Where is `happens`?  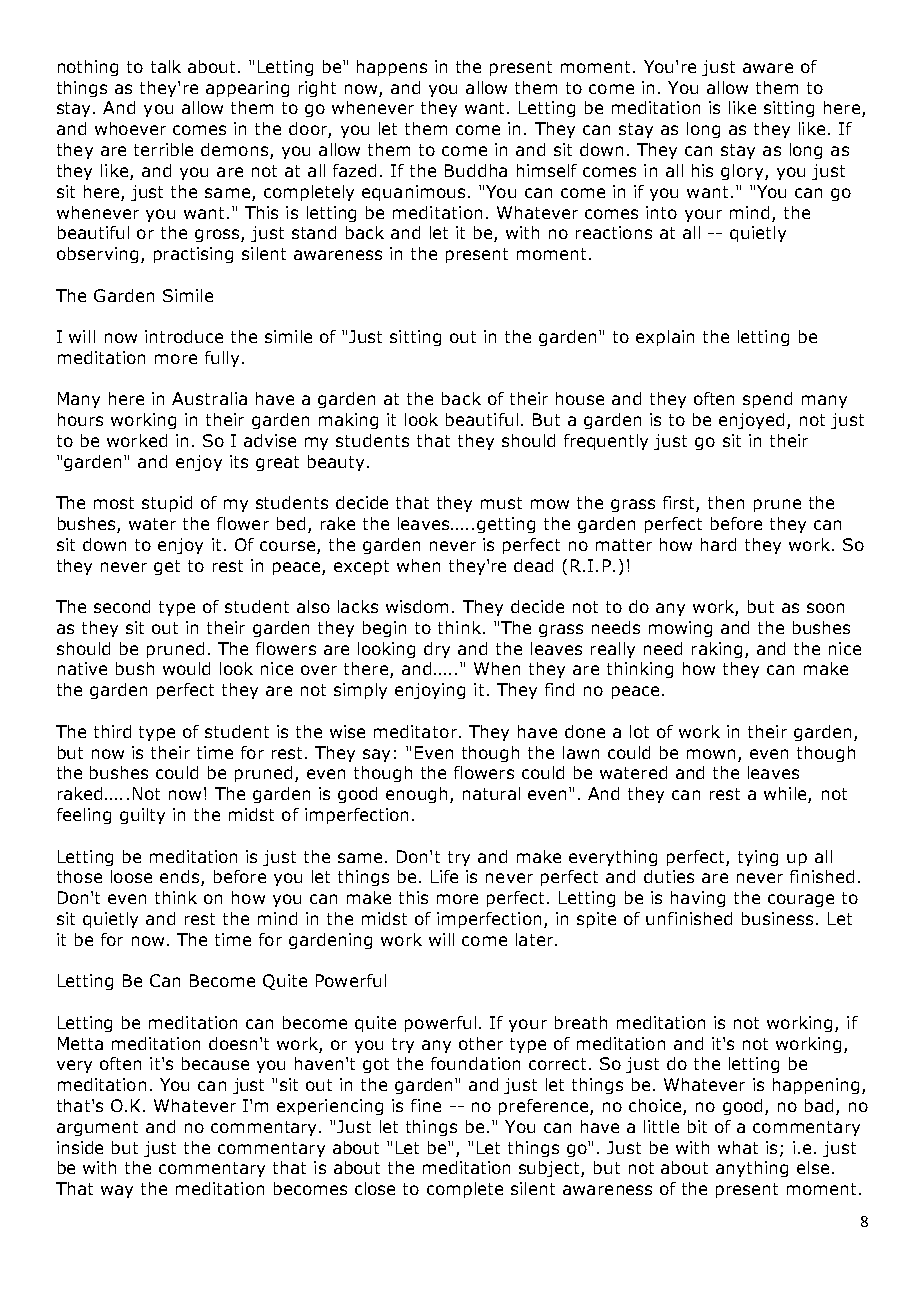 happens is located at coordinates (392, 68).
